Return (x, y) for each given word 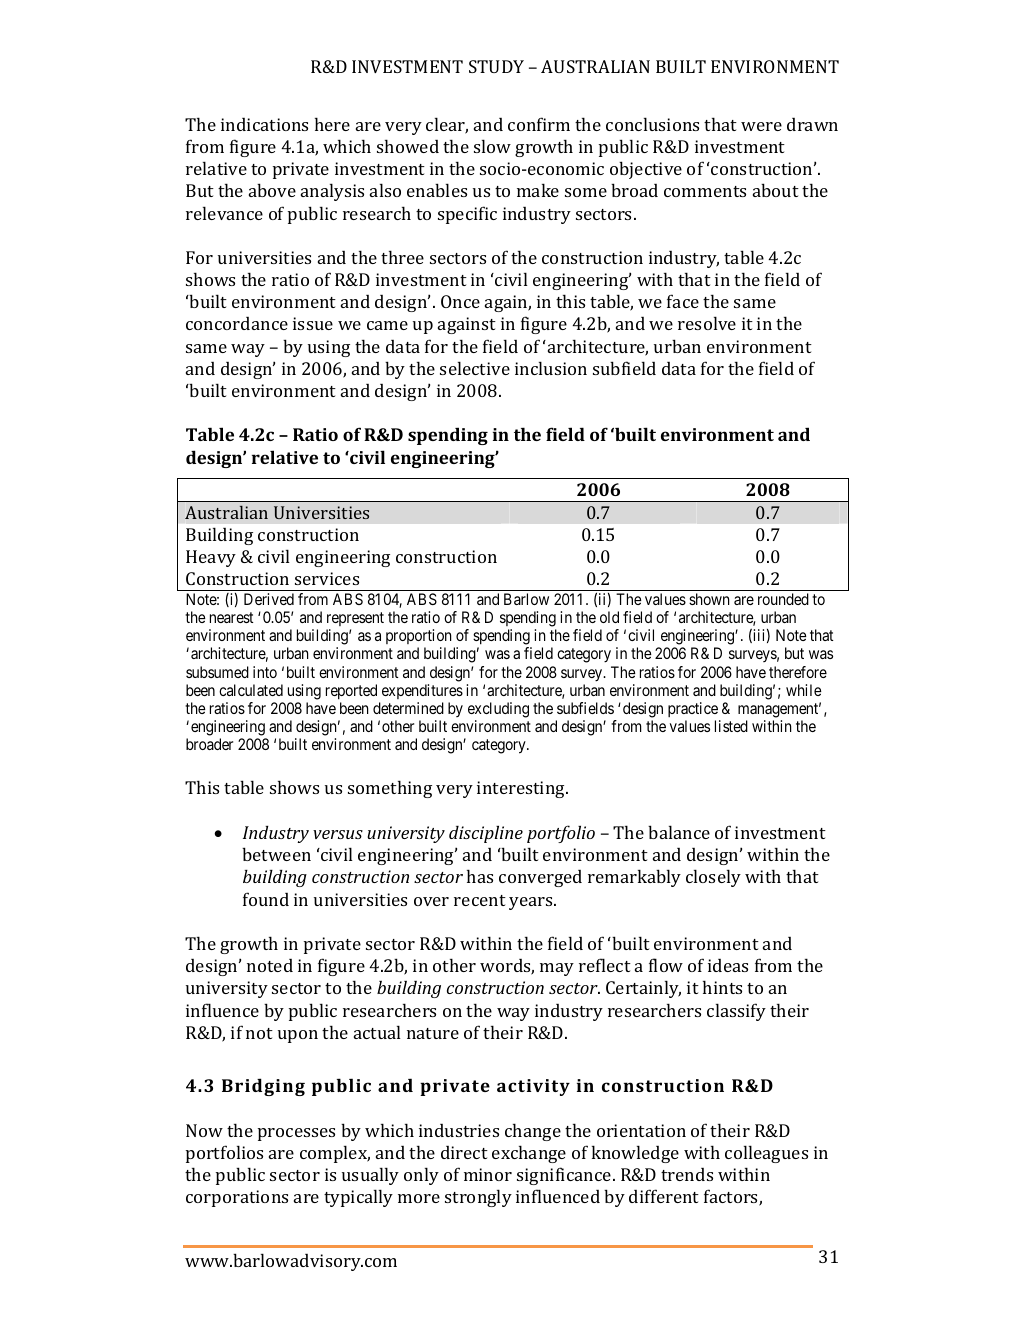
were (761, 126)
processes (296, 1134)
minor (488, 1174)
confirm (539, 124)
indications (264, 124)
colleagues (766, 1154)
